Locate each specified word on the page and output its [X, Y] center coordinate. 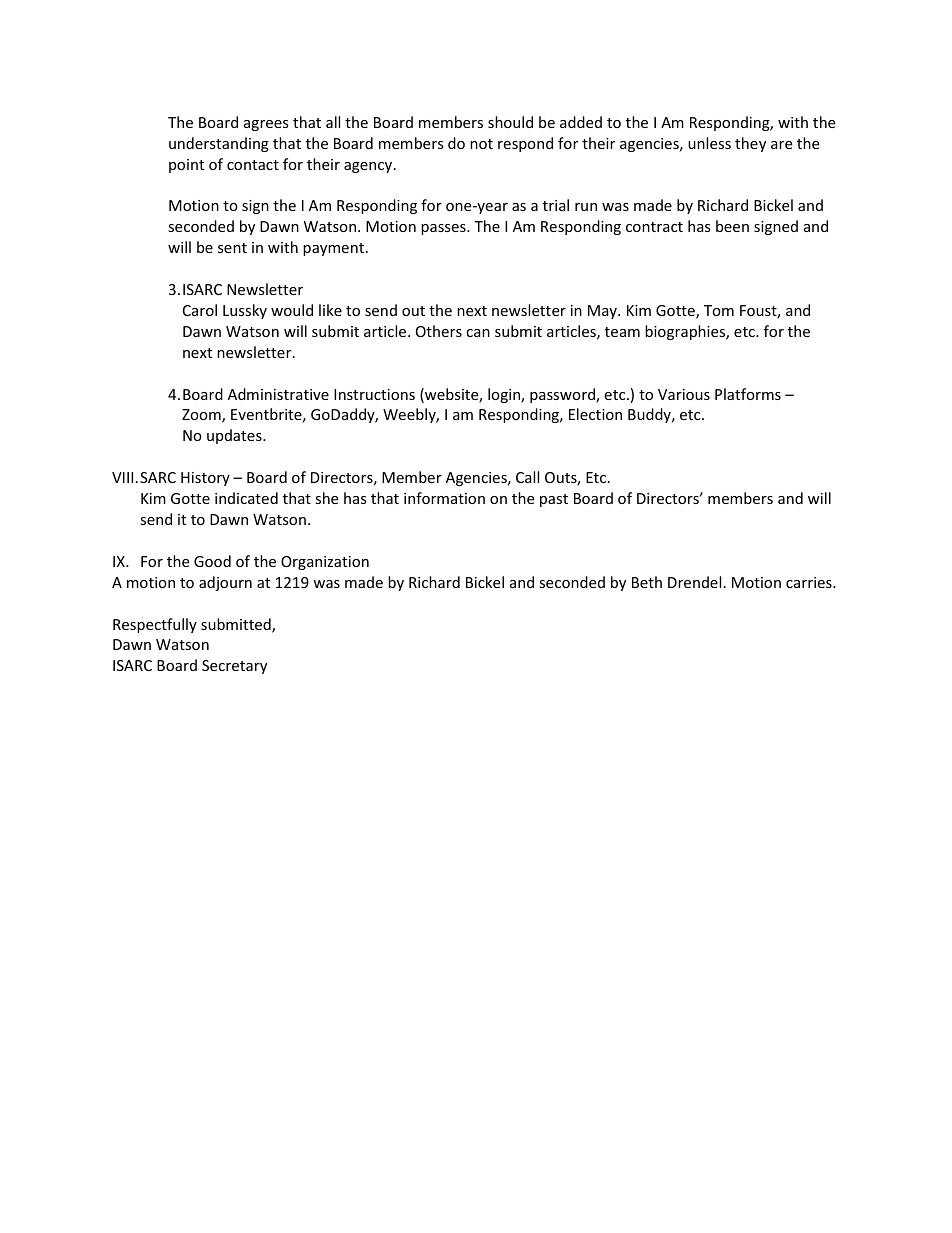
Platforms [748, 394]
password [563, 395]
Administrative [278, 394]
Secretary [234, 667]
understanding [219, 144]
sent [232, 248]
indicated [246, 498]
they [750, 144]
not [481, 144]
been [732, 226]
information [444, 498]
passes [444, 229]
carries [810, 582]
